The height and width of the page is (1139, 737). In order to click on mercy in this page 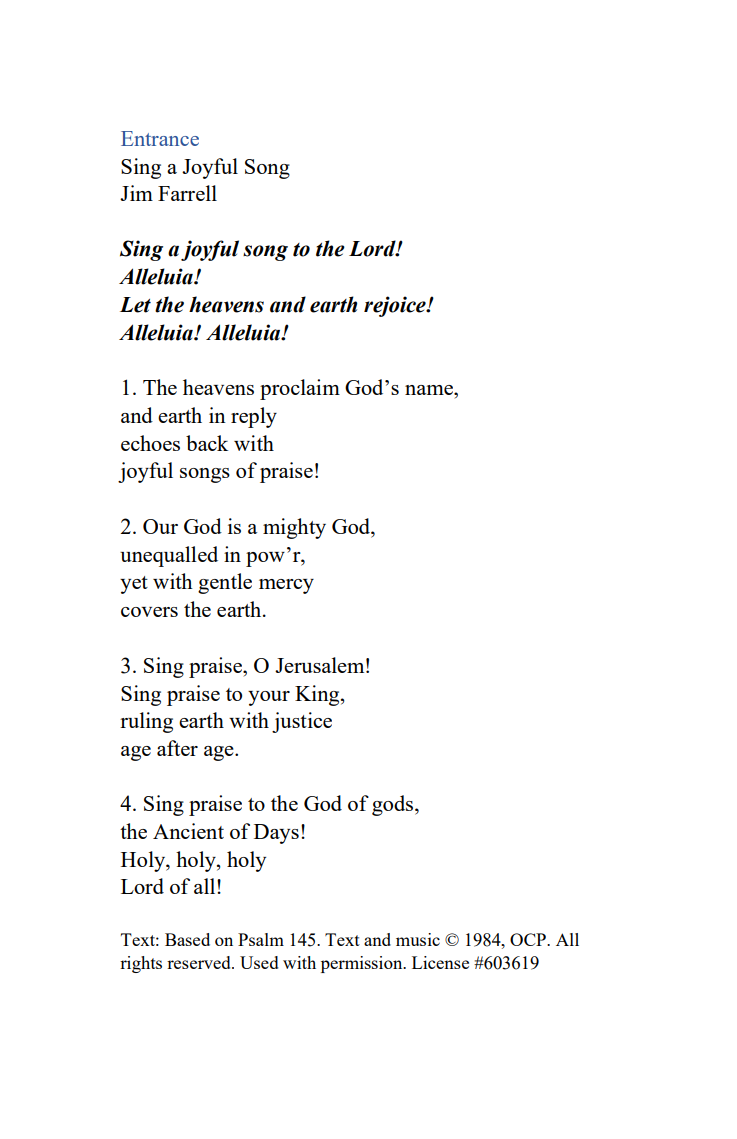, I will do `click(286, 586)`.
